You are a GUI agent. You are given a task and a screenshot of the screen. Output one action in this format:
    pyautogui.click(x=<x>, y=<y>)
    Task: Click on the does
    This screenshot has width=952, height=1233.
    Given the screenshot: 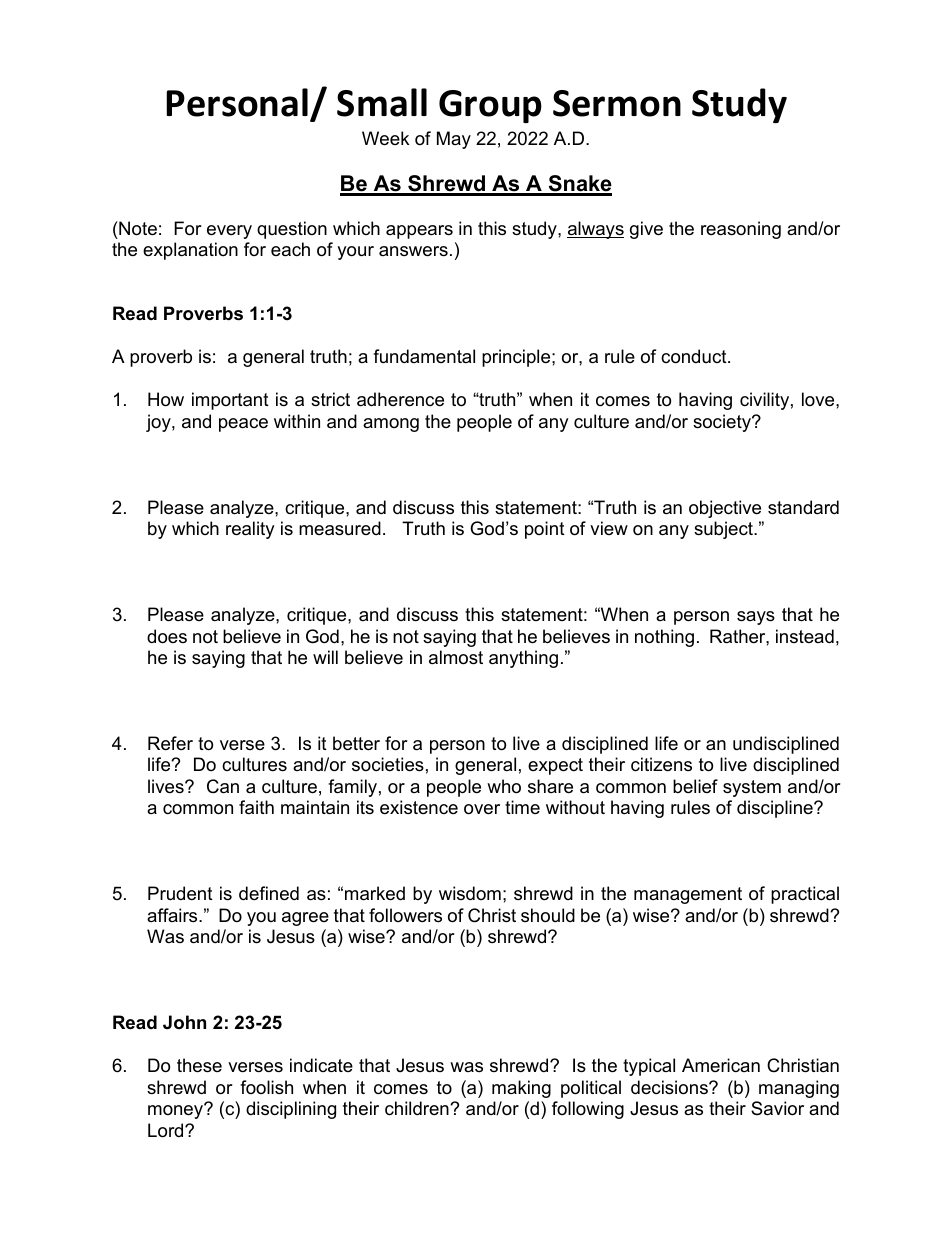 What is the action you would take?
    pyautogui.click(x=167, y=636)
